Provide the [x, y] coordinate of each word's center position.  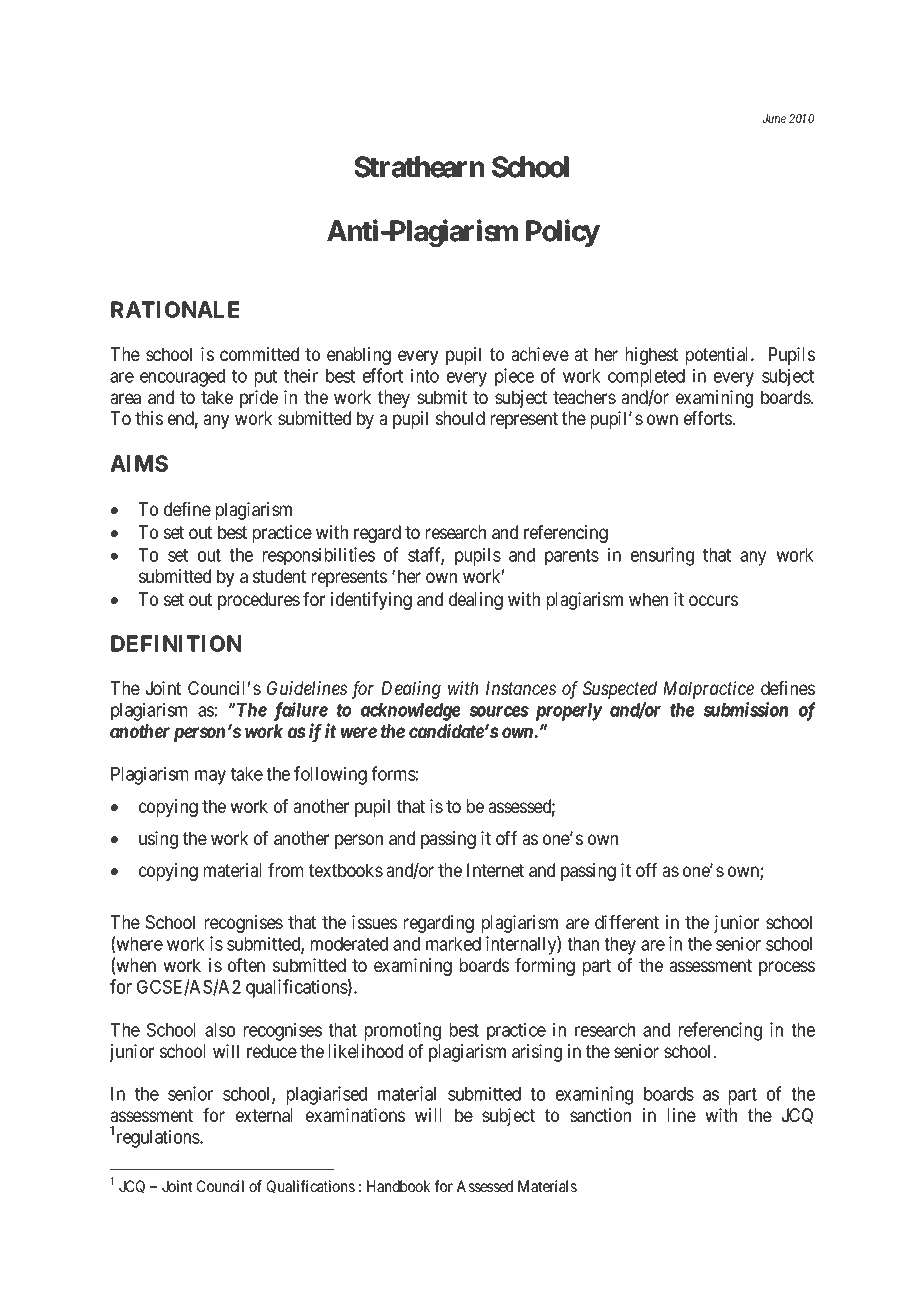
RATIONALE [175, 309]
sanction [600, 1115]
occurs [713, 600]
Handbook [398, 1186]
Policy [563, 233]
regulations [159, 1138]
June [774, 118]
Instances [521, 688]
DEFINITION [176, 643]
